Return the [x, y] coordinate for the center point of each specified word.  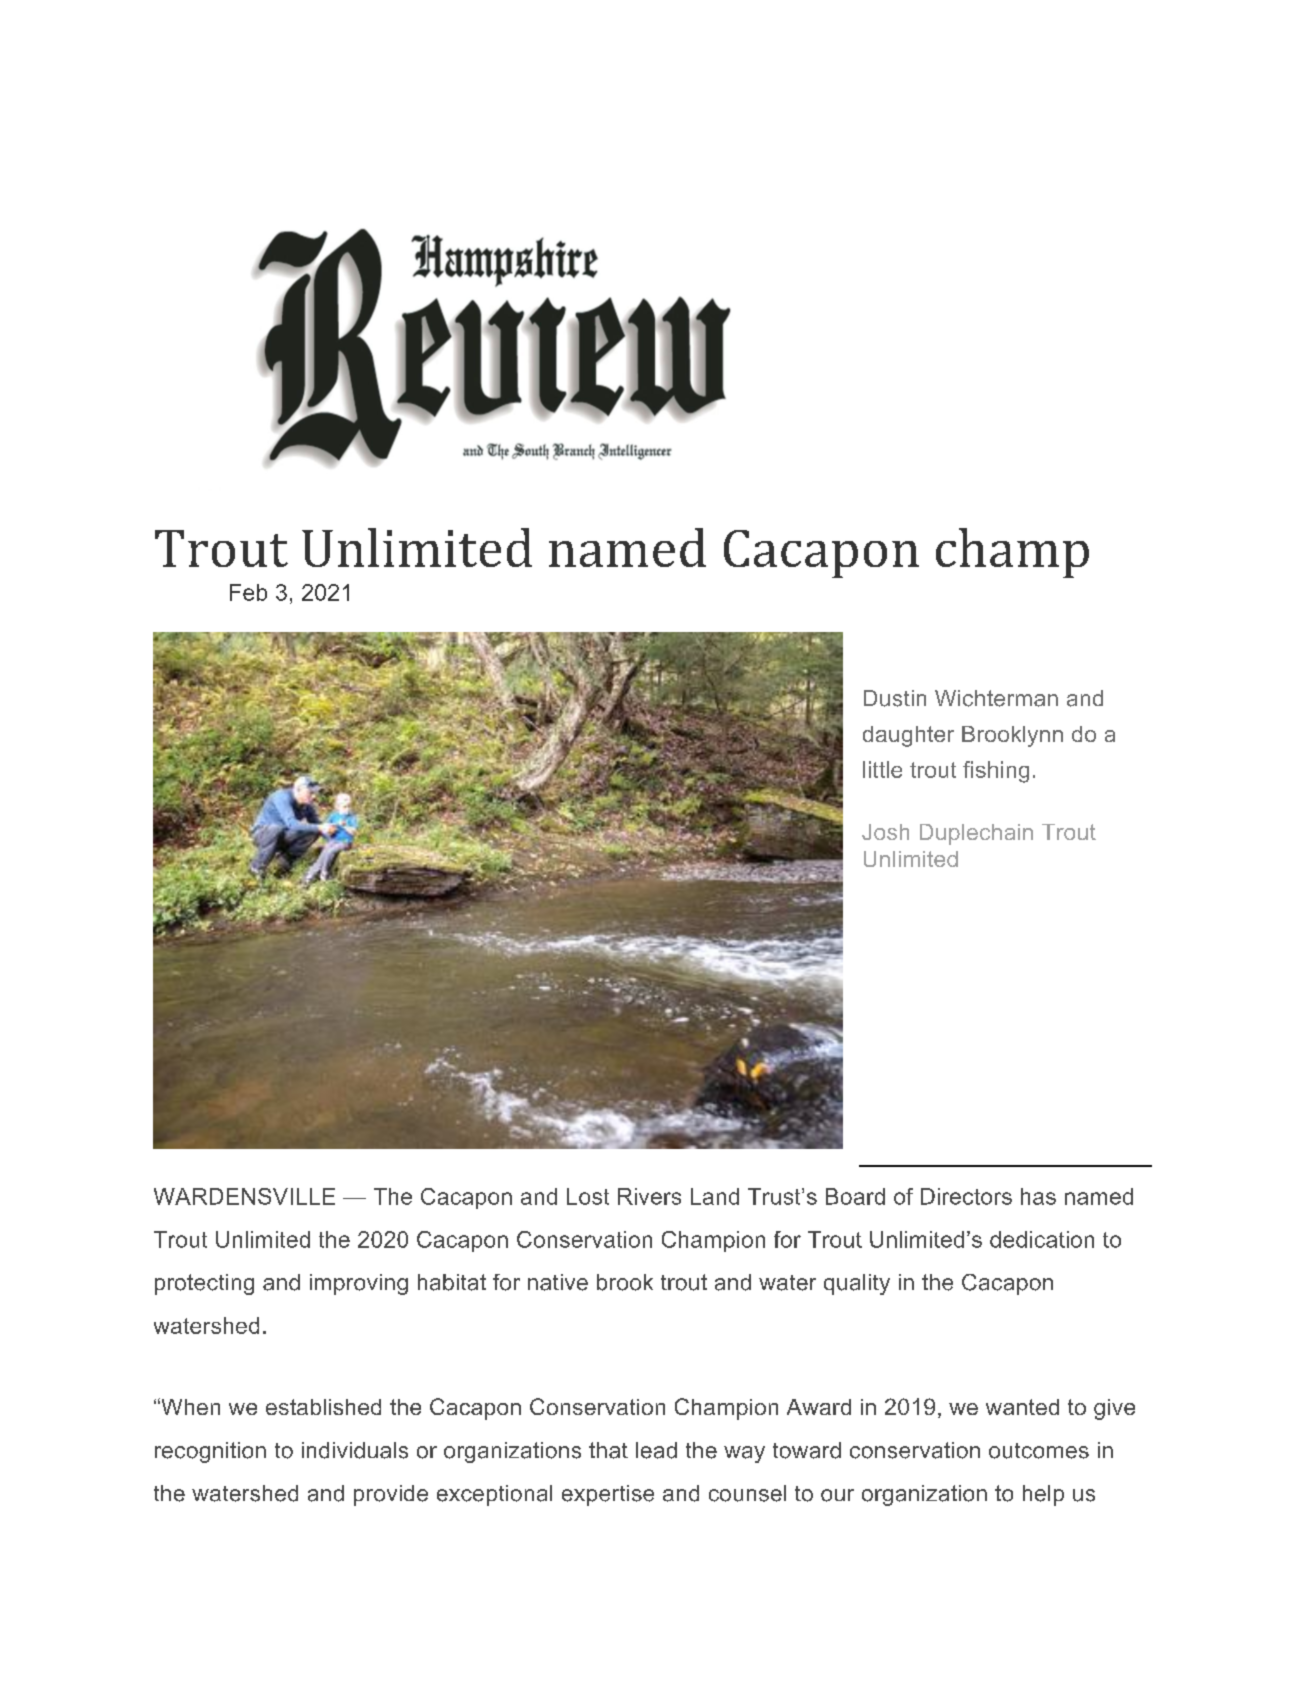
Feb [248, 592]
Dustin [895, 698]
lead [656, 1450]
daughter [908, 736]
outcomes [1039, 1451]
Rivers [649, 1196]
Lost [588, 1196]
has [1038, 1196]
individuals [355, 1450]
